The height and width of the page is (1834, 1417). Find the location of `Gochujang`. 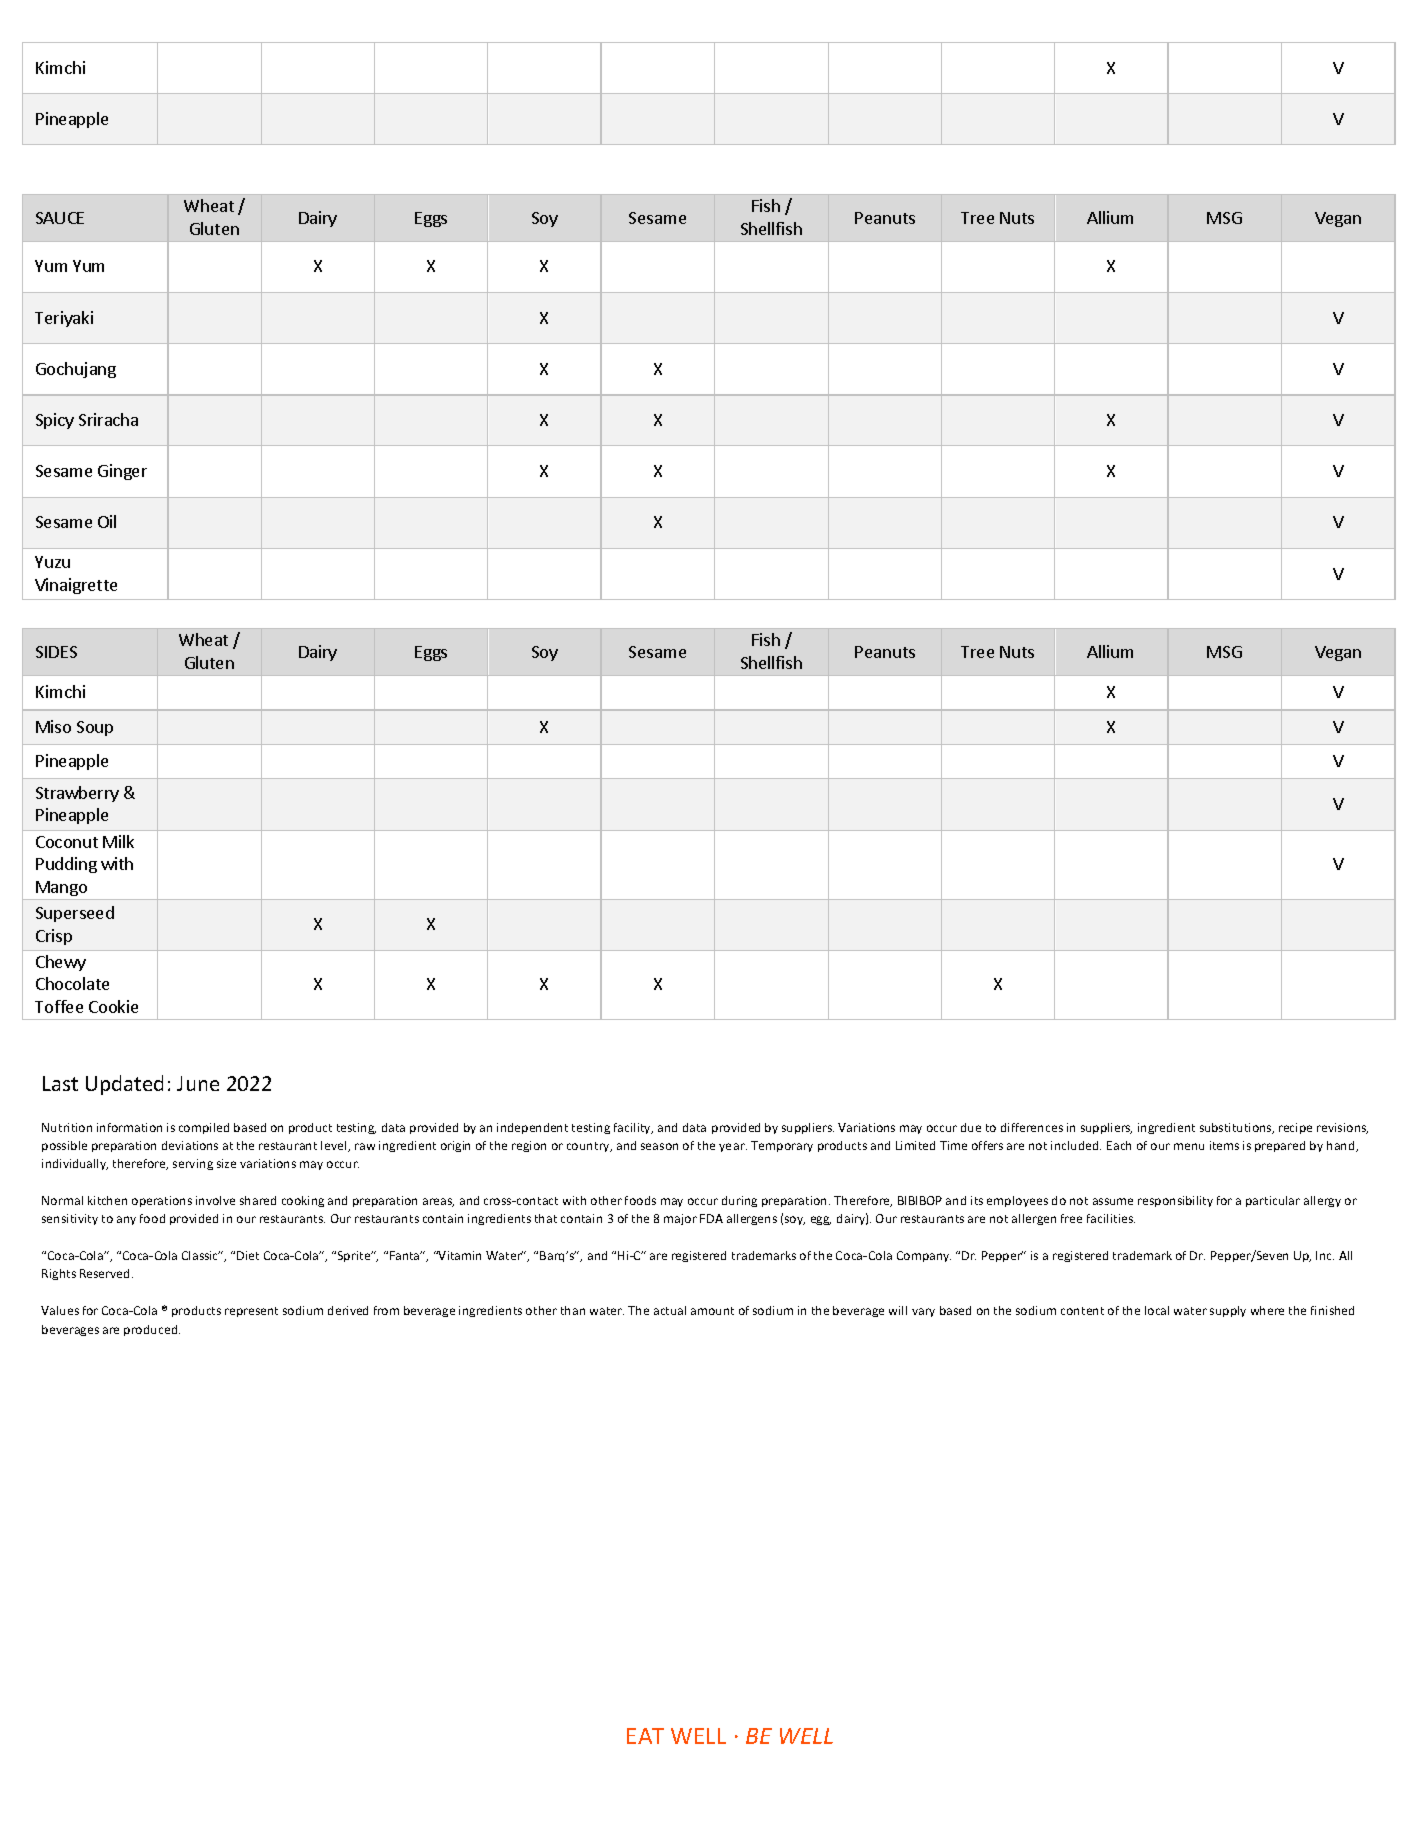

Gochujang is located at coordinates (76, 370).
